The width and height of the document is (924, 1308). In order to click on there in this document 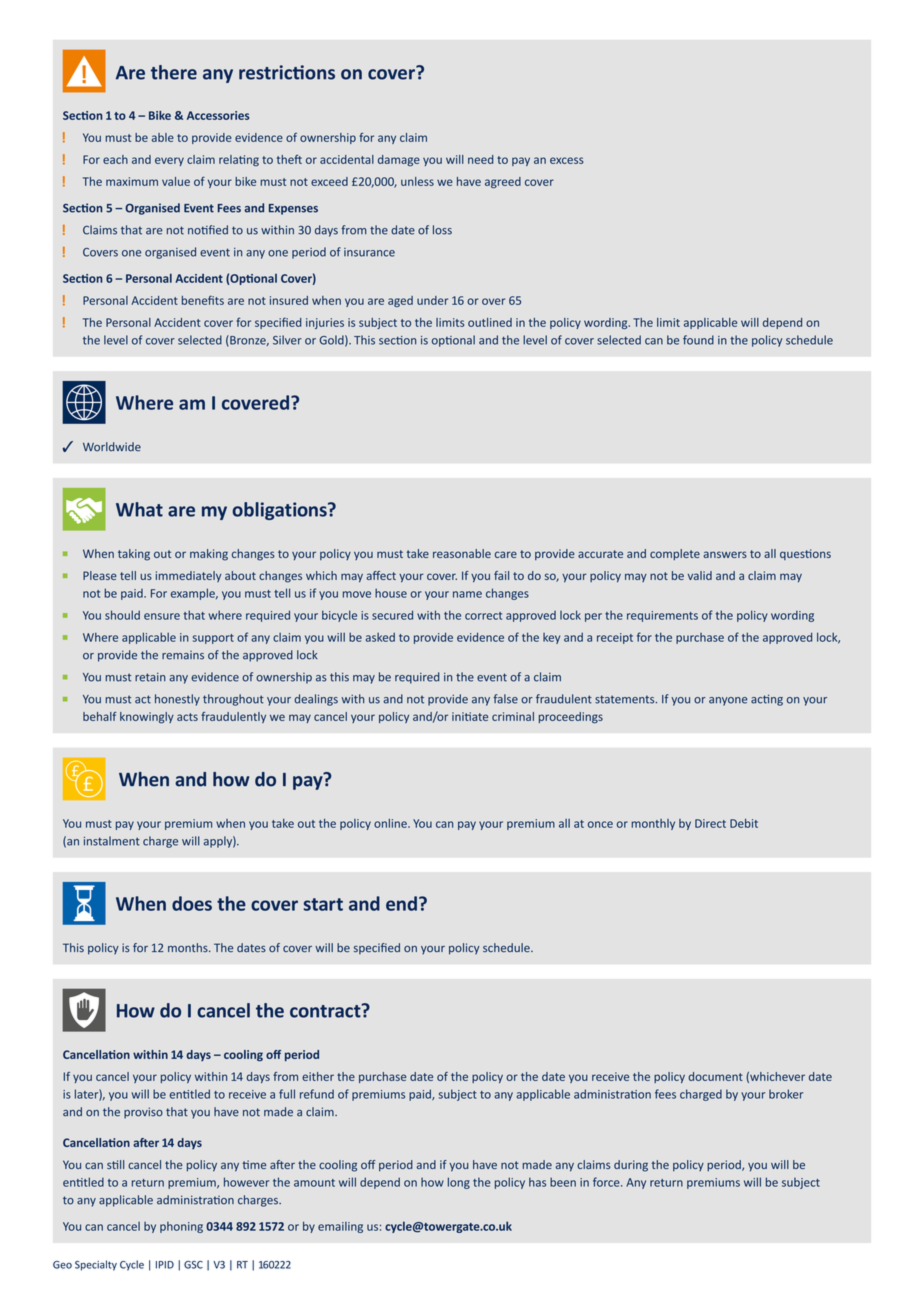, I will do `click(174, 72)`.
